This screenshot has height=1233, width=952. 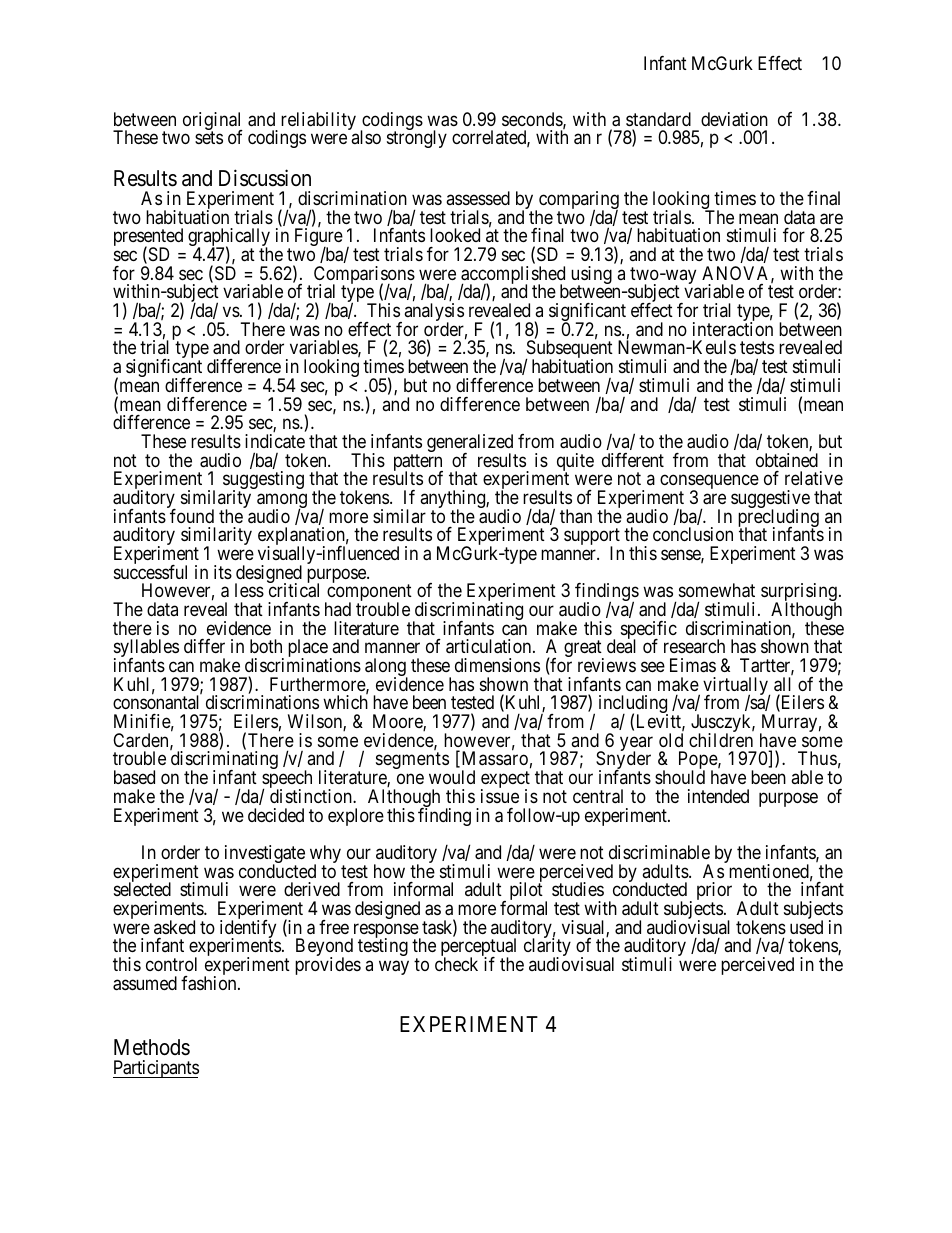 What do you see at coordinates (787, 460) in the screenshot?
I see `obtained` at bounding box center [787, 460].
